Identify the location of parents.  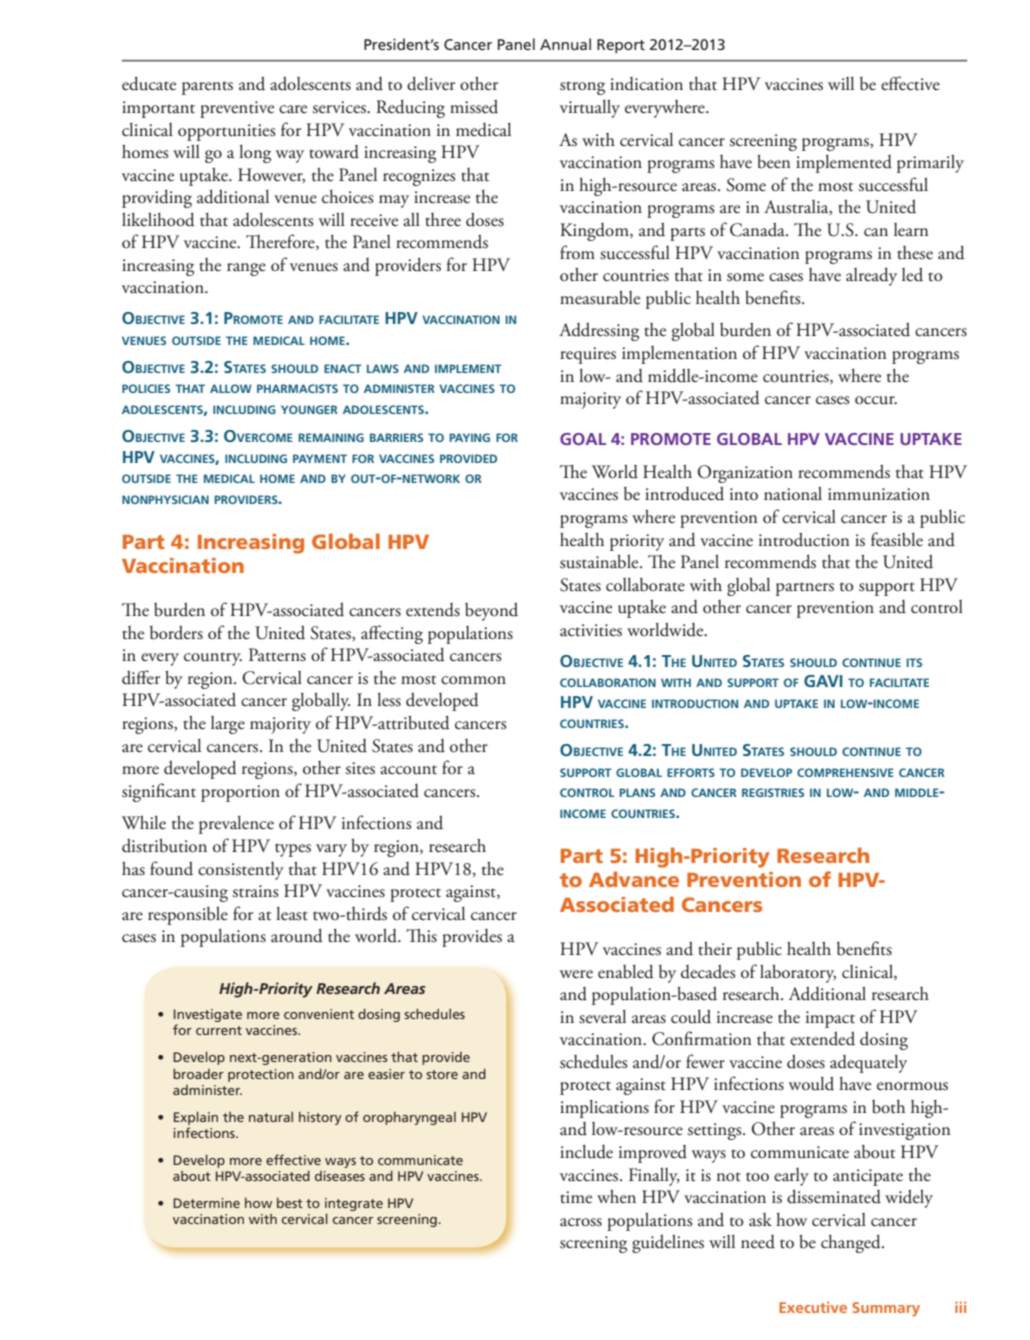
(207, 88).
